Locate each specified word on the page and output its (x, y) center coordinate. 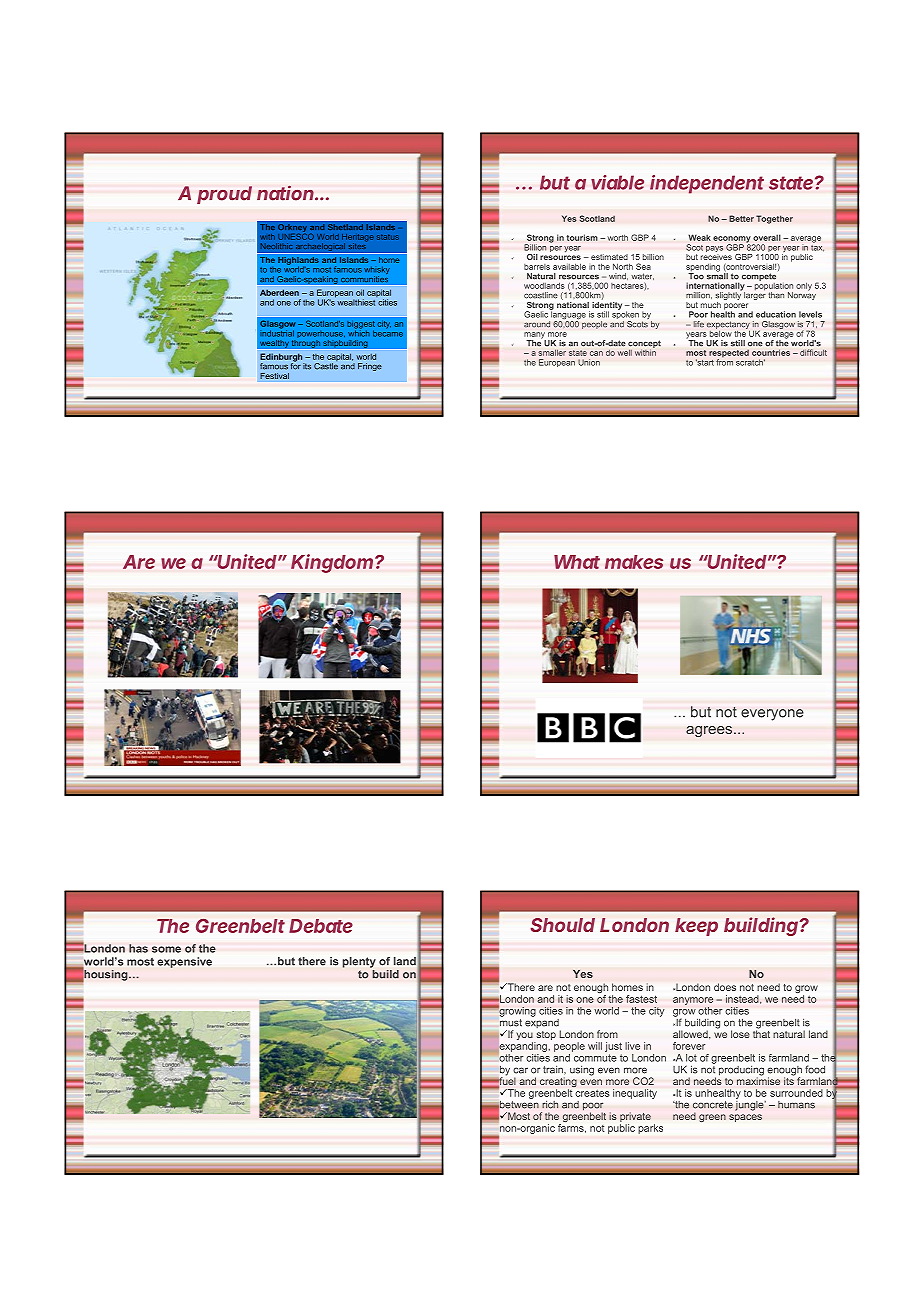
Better (741, 218)
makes (634, 562)
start (705, 362)
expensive (184, 962)
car (520, 1070)
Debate (321, 926)
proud (224, 195)
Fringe (370, 367)
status (388, 237)
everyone (772, 715)
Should (563, 925)
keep (696, 927)
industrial (277, 332)
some (166, 949)
